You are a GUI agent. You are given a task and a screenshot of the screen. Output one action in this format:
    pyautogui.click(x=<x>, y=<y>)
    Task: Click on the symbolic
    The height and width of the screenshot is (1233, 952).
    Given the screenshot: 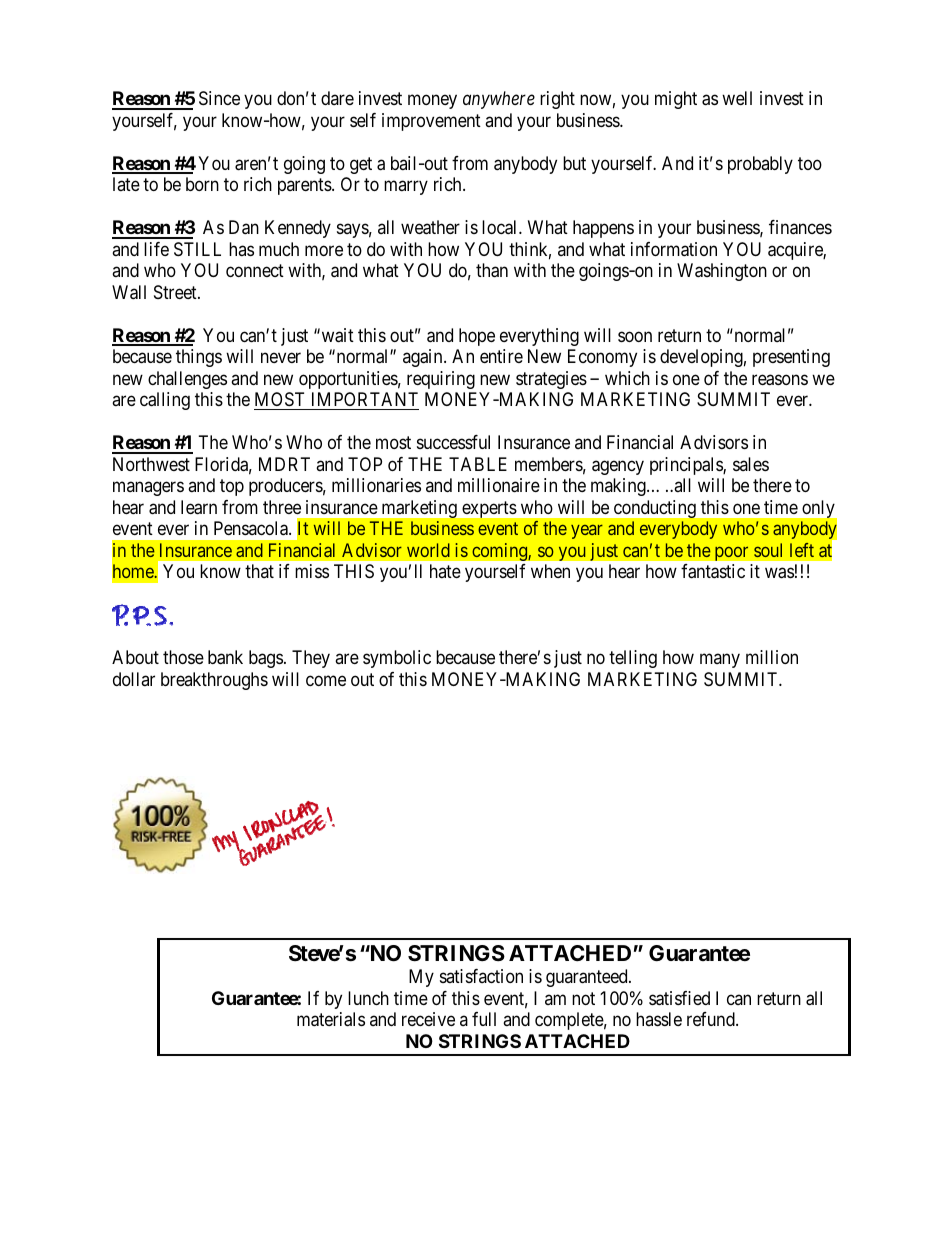 What is the action you would take?
    pyautogui.click(x=397, y=659)
